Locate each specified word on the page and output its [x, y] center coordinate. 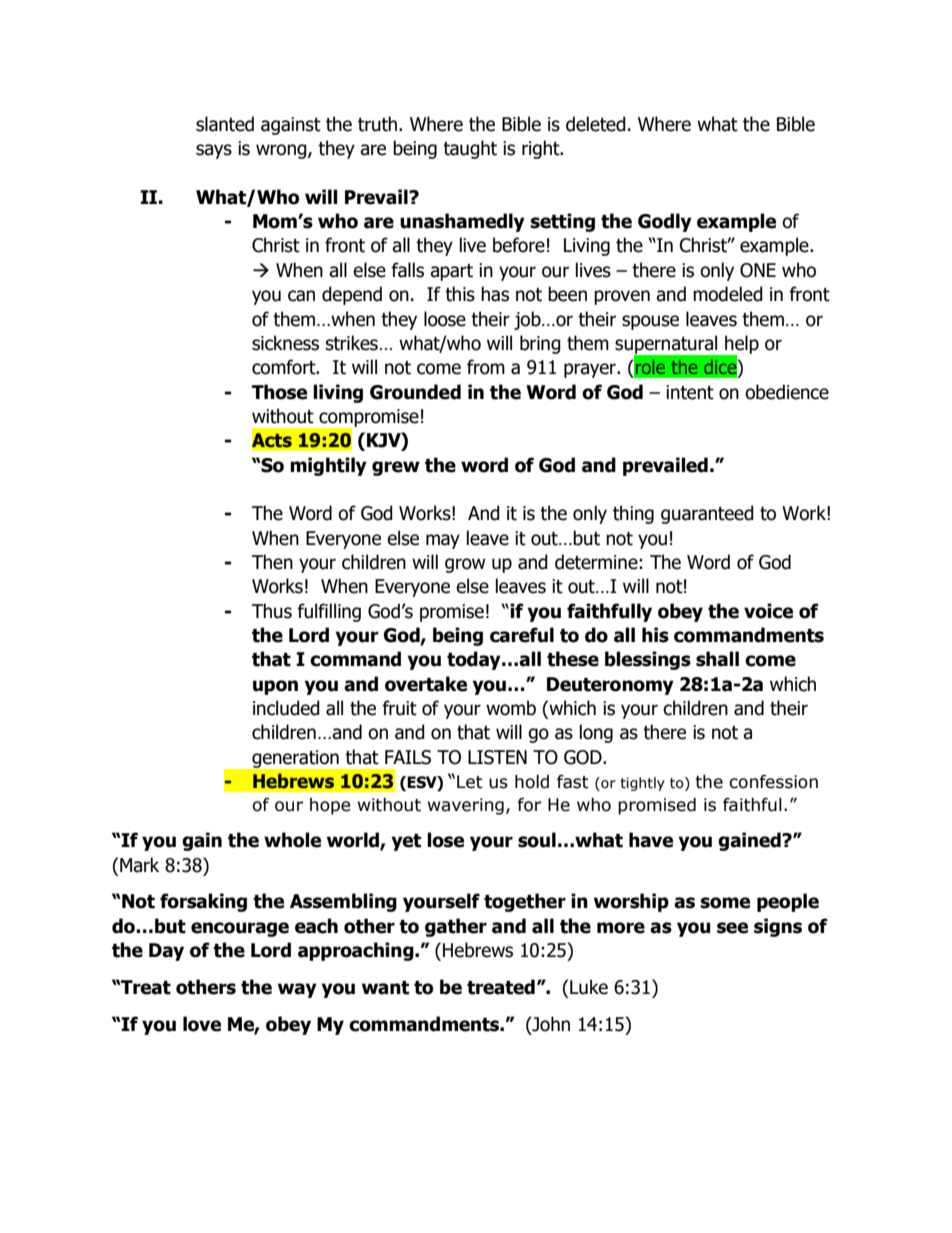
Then [272, 562]
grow [465, 565]
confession [773, 782]
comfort [285, 367]
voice [768, 611]
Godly [665, 222]
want [385, 988]
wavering [466, 806]
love [202, 1024]
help [741, 345]
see [732, 928]
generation [295, 759]
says [214, 151]
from [486, 367]
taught [470, 149]
